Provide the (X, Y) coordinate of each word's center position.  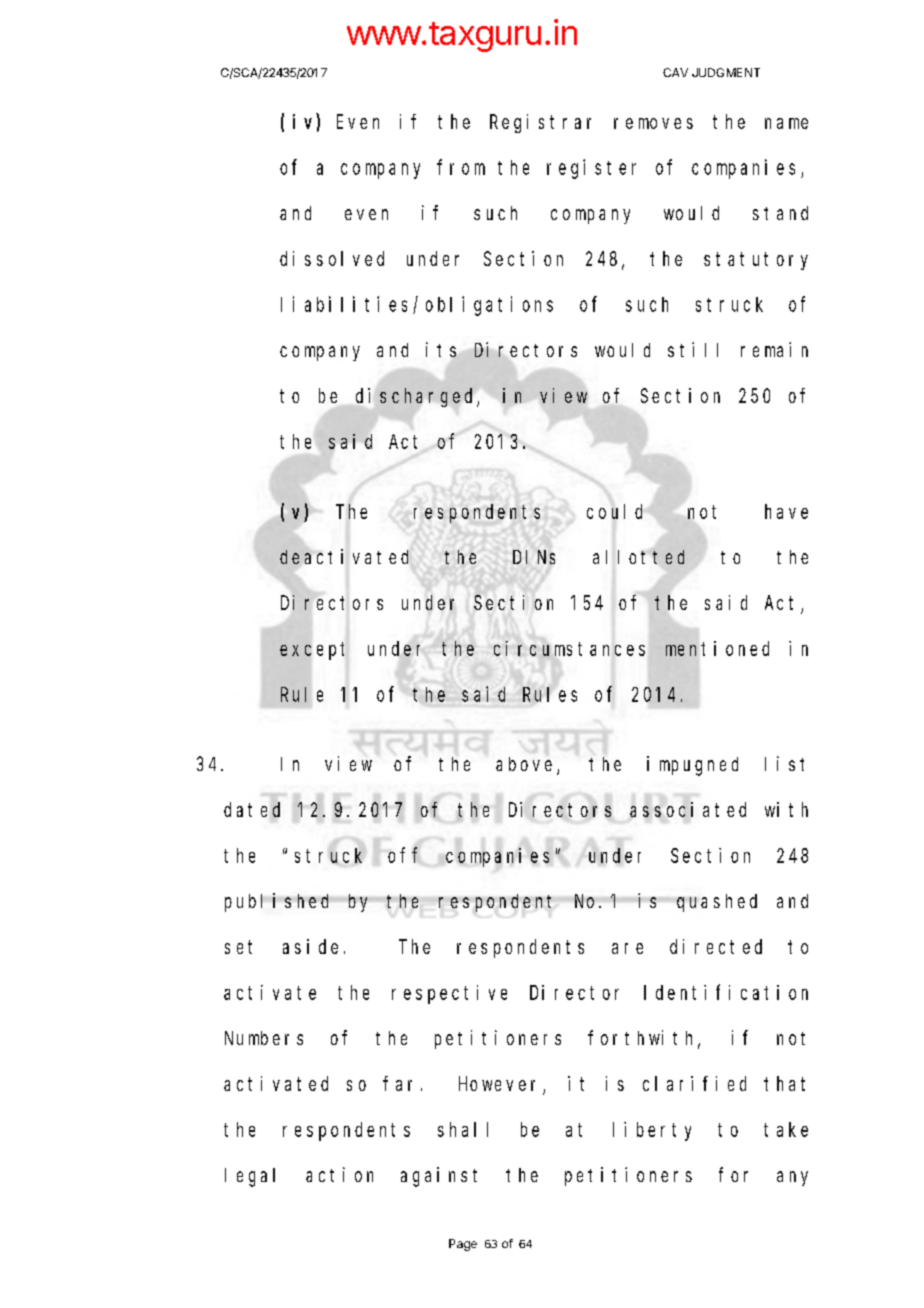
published (280, 902)
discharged (417, 397)
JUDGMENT (726, 72)
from (461, 167)
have (786, 511)
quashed (717, 903)
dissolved (332, 258)
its (441, 349)
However (501, 1085)
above (527, 765)
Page (463, 1245)
